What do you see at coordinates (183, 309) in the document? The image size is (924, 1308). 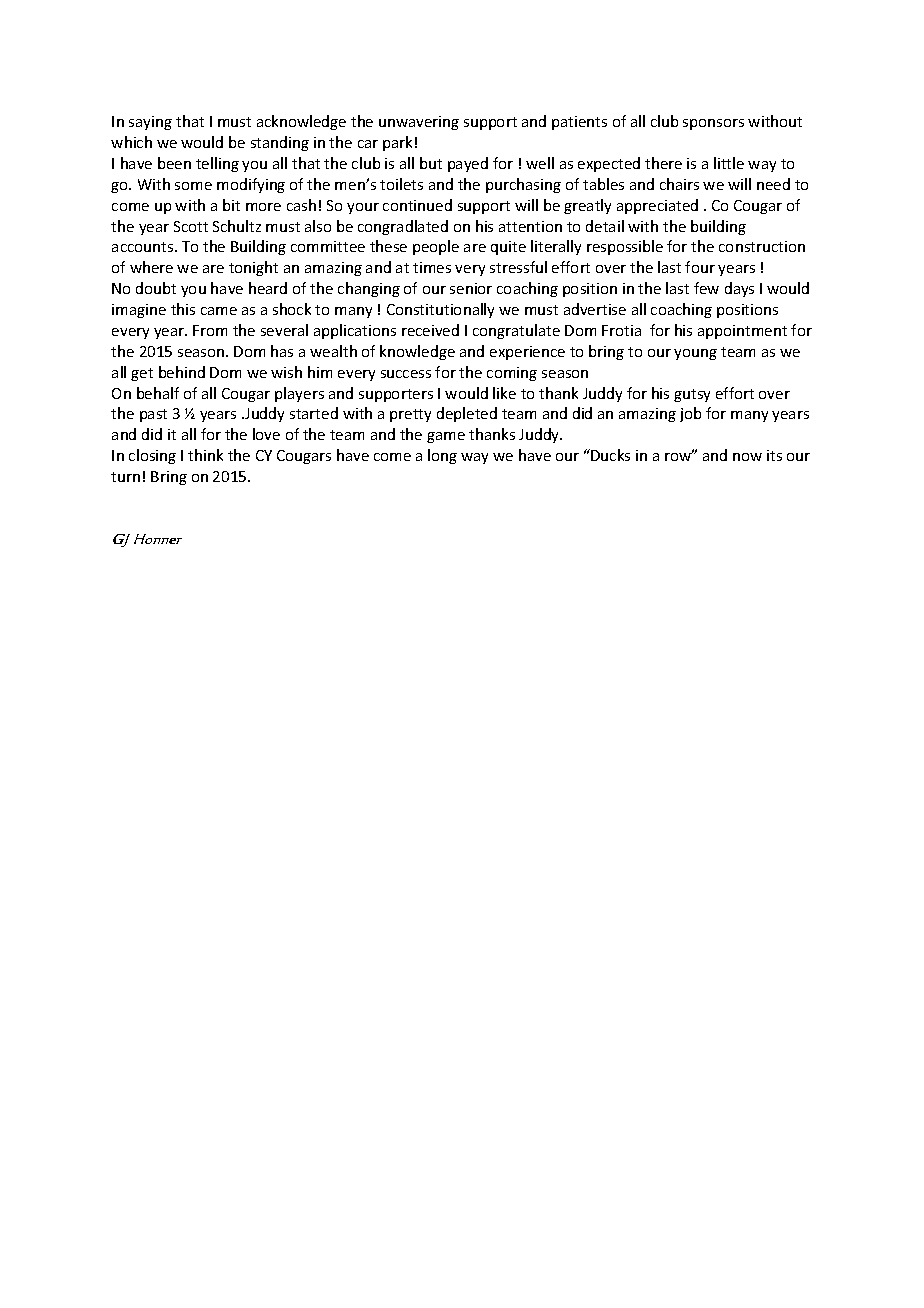 I see `this` at bounding box center [183, 309].
